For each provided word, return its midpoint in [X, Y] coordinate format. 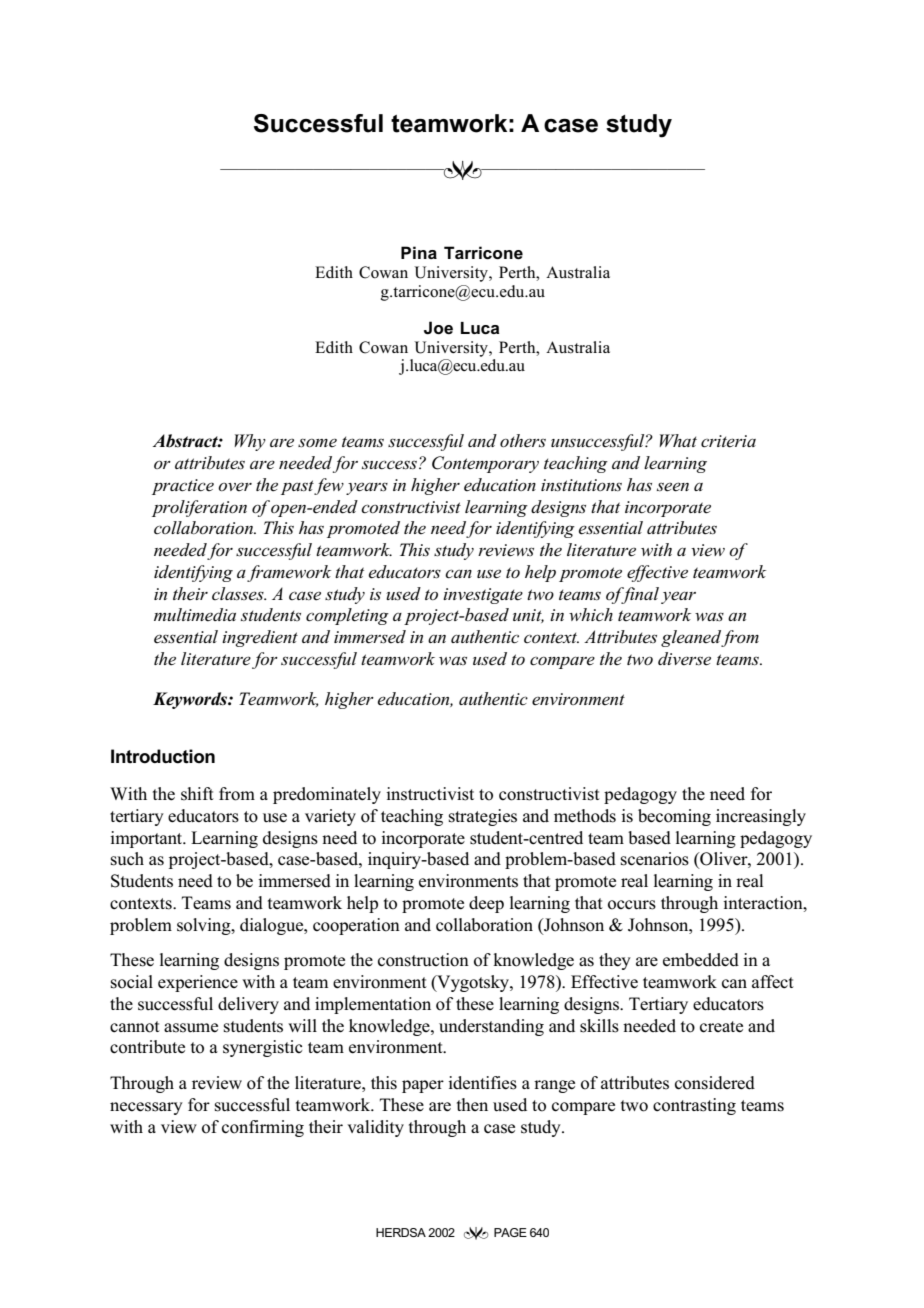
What [678, 440]
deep [486, 904]
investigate [483, 596]
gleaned [691, 638]
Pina [419, 252]
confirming [263, 1128]
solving [205, 926]
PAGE [510, 1232]
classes [239, 594]
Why [250, 442]
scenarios [655, 859]
